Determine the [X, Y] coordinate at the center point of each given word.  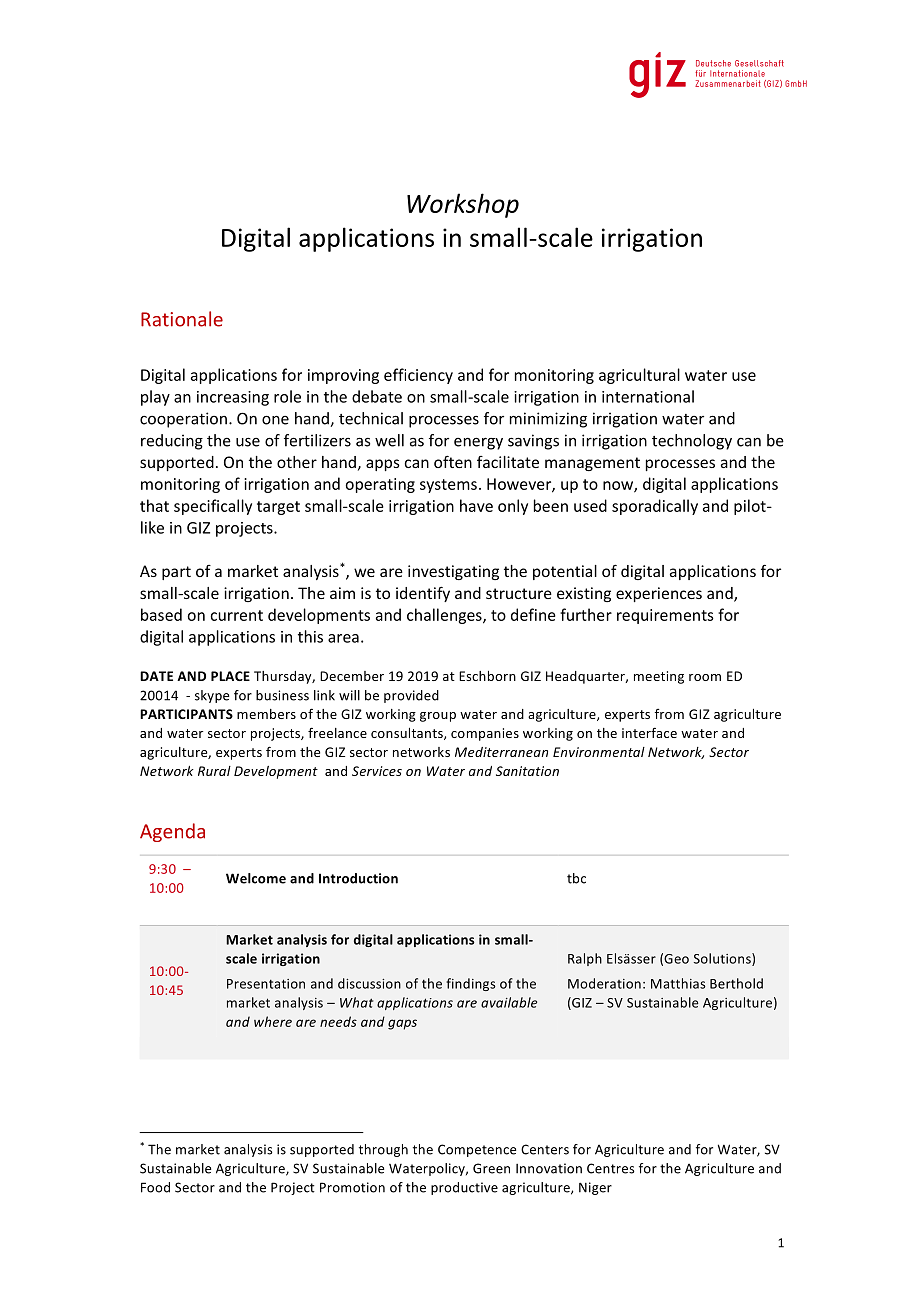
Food [155, 1187]
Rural [214, 771]
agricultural [639, 376]
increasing [233, 398]
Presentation [266, 984]
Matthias [678, 983]
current [236, 615]
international [648, 396]
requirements [665, 616]
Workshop [463, 205]
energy [478, 443]
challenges [445, 616]
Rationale [182, 319]
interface [649, 732]
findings [471, 984]
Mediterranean [501, 752]
